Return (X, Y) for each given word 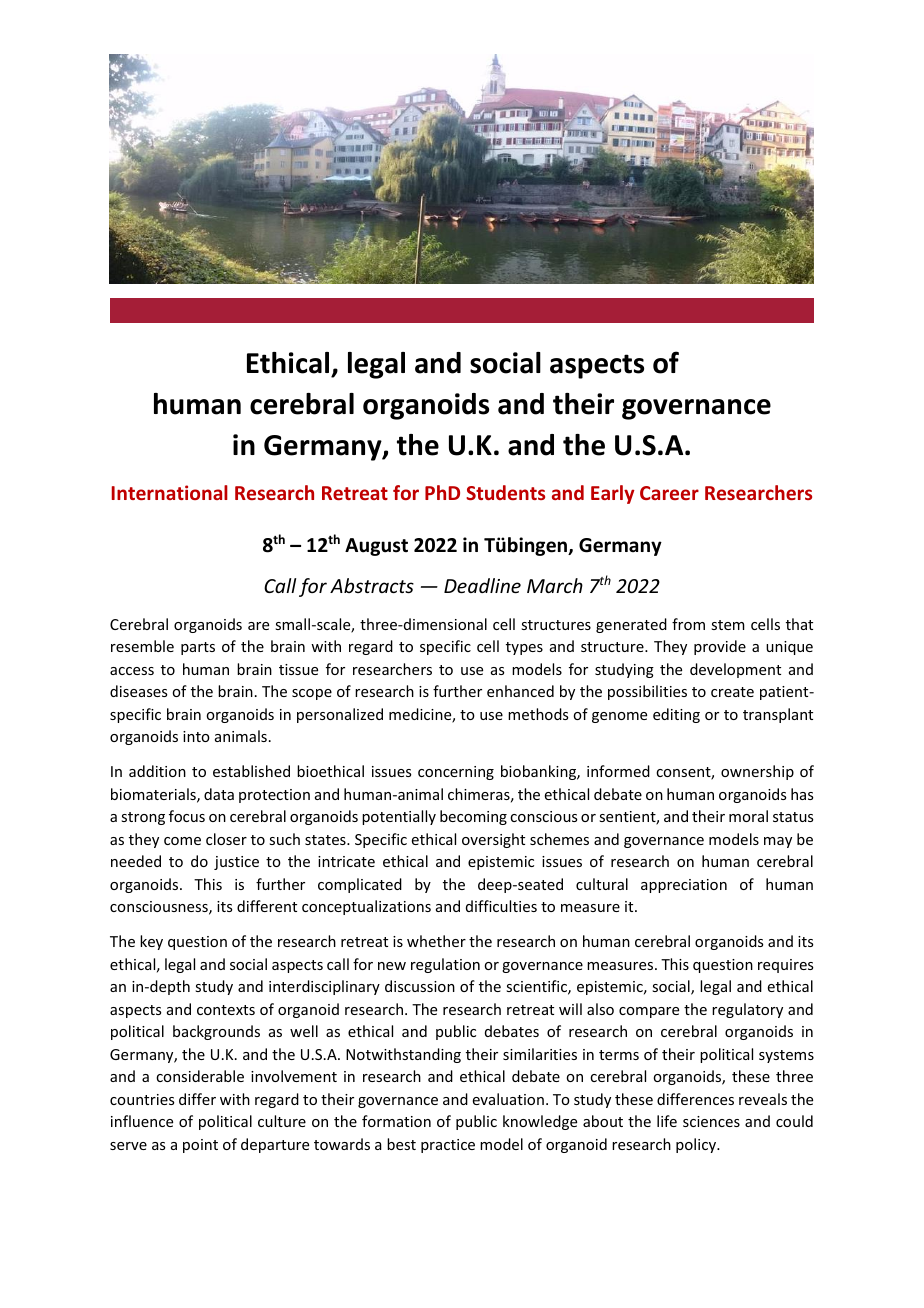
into (196, 736)
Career (669, 493)
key (151, 942)
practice (448, 1146)
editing (676, 715)
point (200, 1146)
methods (538, 714)
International (170, 492)
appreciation (684, 886)
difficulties (501, 906)
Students (505, 492)
